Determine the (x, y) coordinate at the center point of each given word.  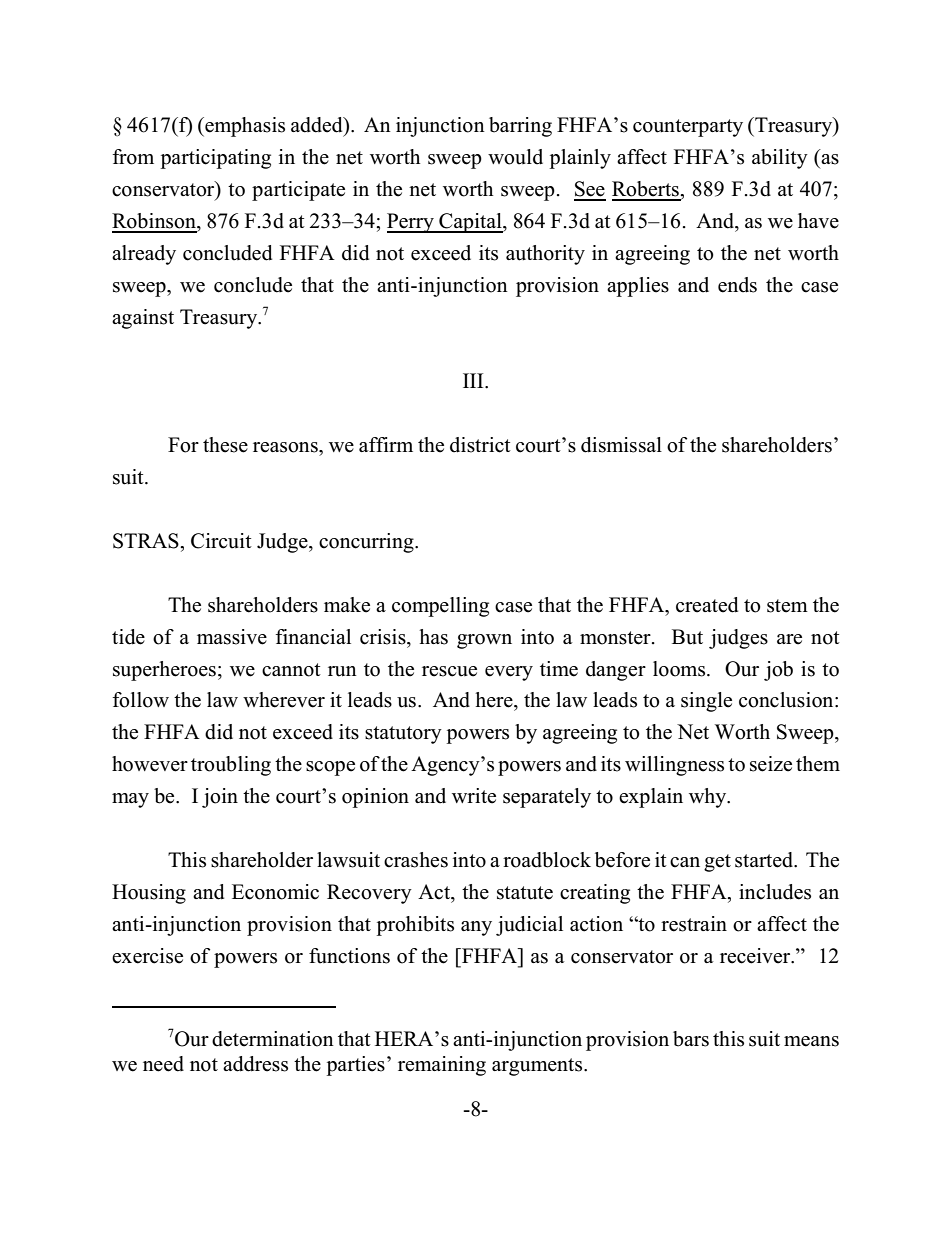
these (225, 445)
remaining (442, 1066)
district (480, 445)
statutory (403, 735)
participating (215, 159)
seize (771, 764)
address (255, 1064)
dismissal (621, 445)
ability (780, 159)
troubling (231, 766)
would (515, 157)
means (811, 1041)
